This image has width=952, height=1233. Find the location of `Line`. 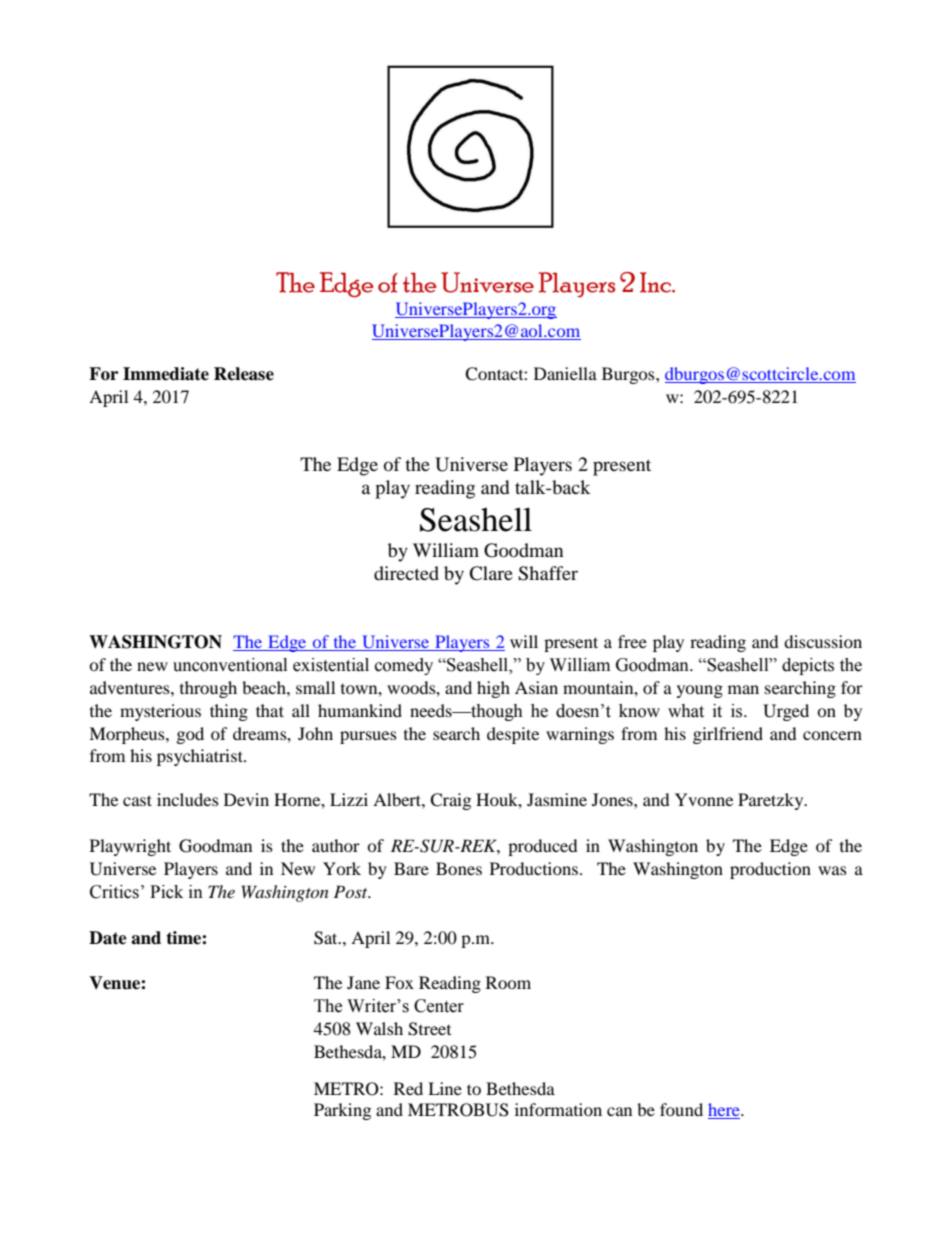

Line is located at coordinates (445, 1088).
